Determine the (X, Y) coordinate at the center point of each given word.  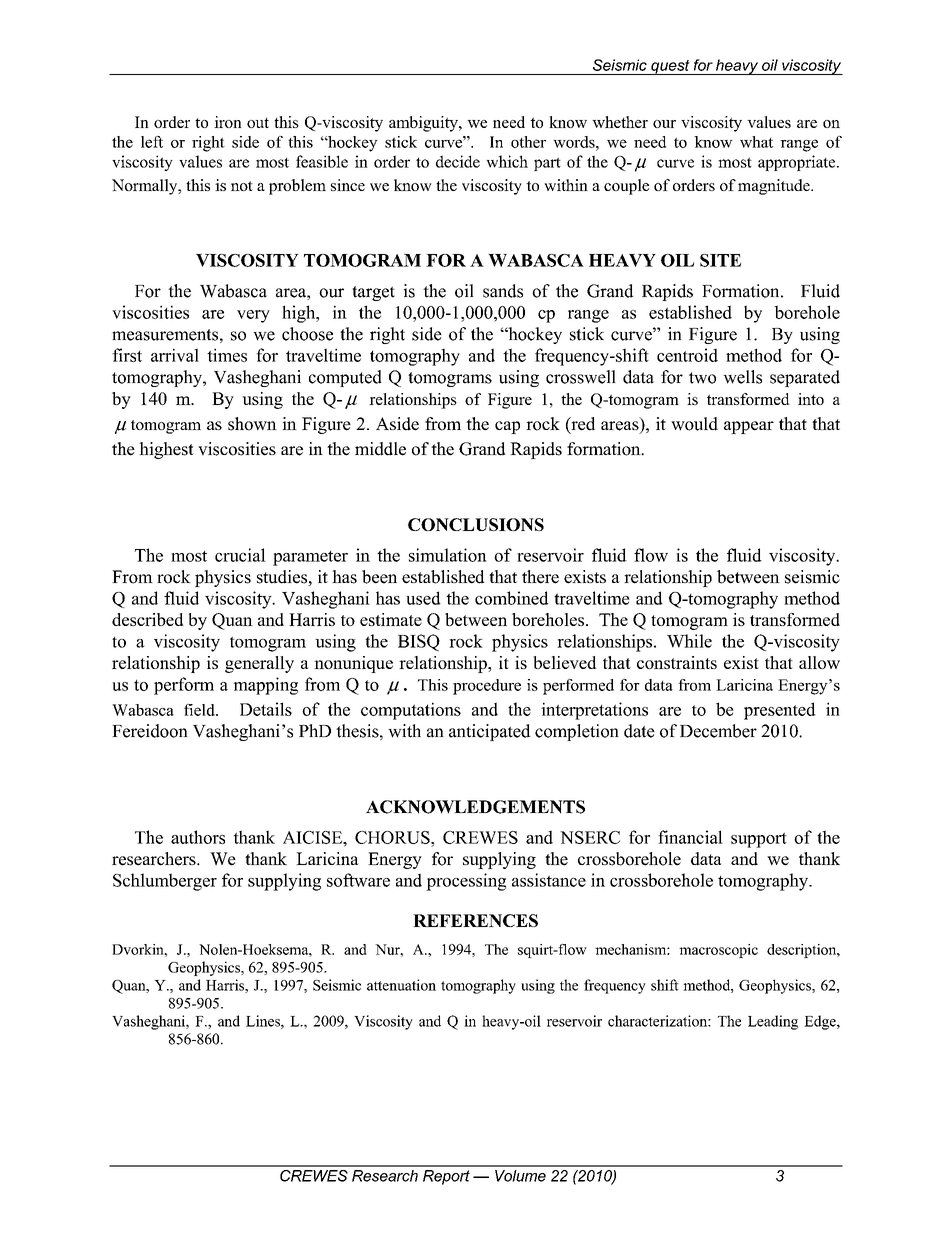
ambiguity (424, 124)
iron (228, 122)
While (689, 641)
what (756, 142)
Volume (520, 1176)
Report (446, 1177)
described (148, 619)
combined (512, 598)
